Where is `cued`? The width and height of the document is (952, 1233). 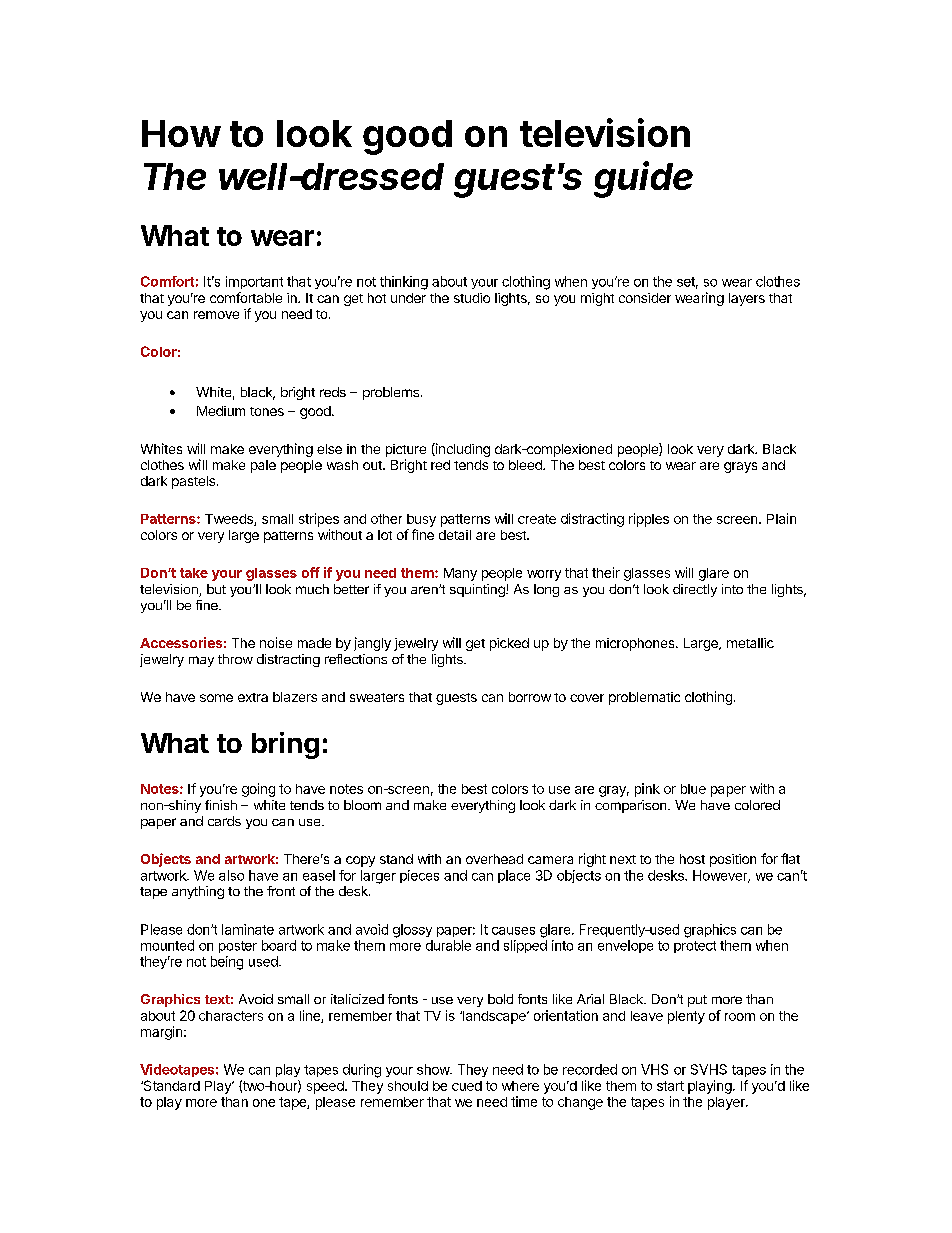
cued is located at coordinates (467, 1086).
